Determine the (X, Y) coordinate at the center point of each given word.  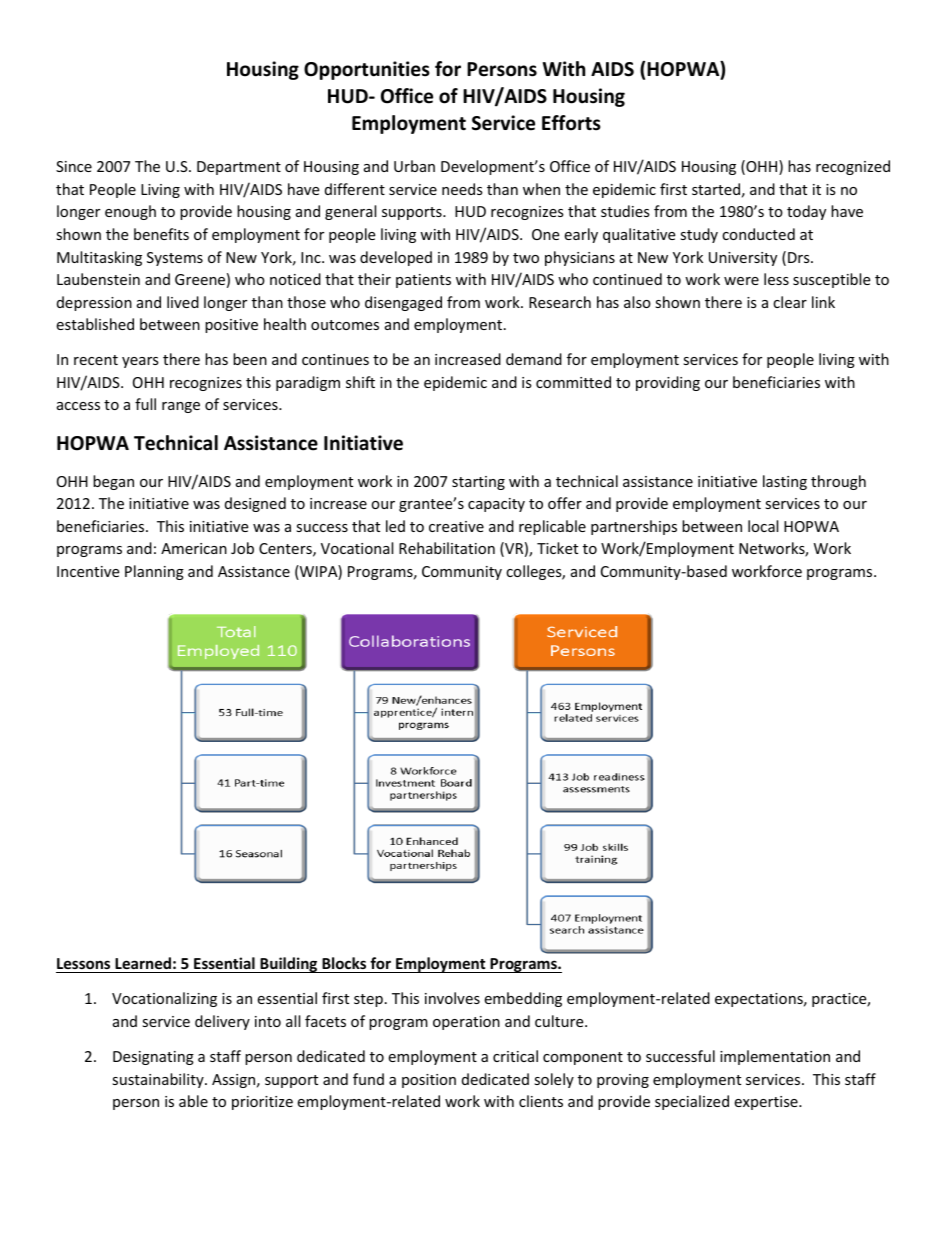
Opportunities (367, 70)
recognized (853, 167)
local (763, 526)
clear (790, 302)
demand (534, 359)
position (429, 1081)
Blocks (344, 963)
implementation (775, 1057)
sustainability (159, 1080)
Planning (154, 572)
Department (239, 168)
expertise (767, 1103)
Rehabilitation (447, 548)
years (140, 362)
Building (289, 965)
